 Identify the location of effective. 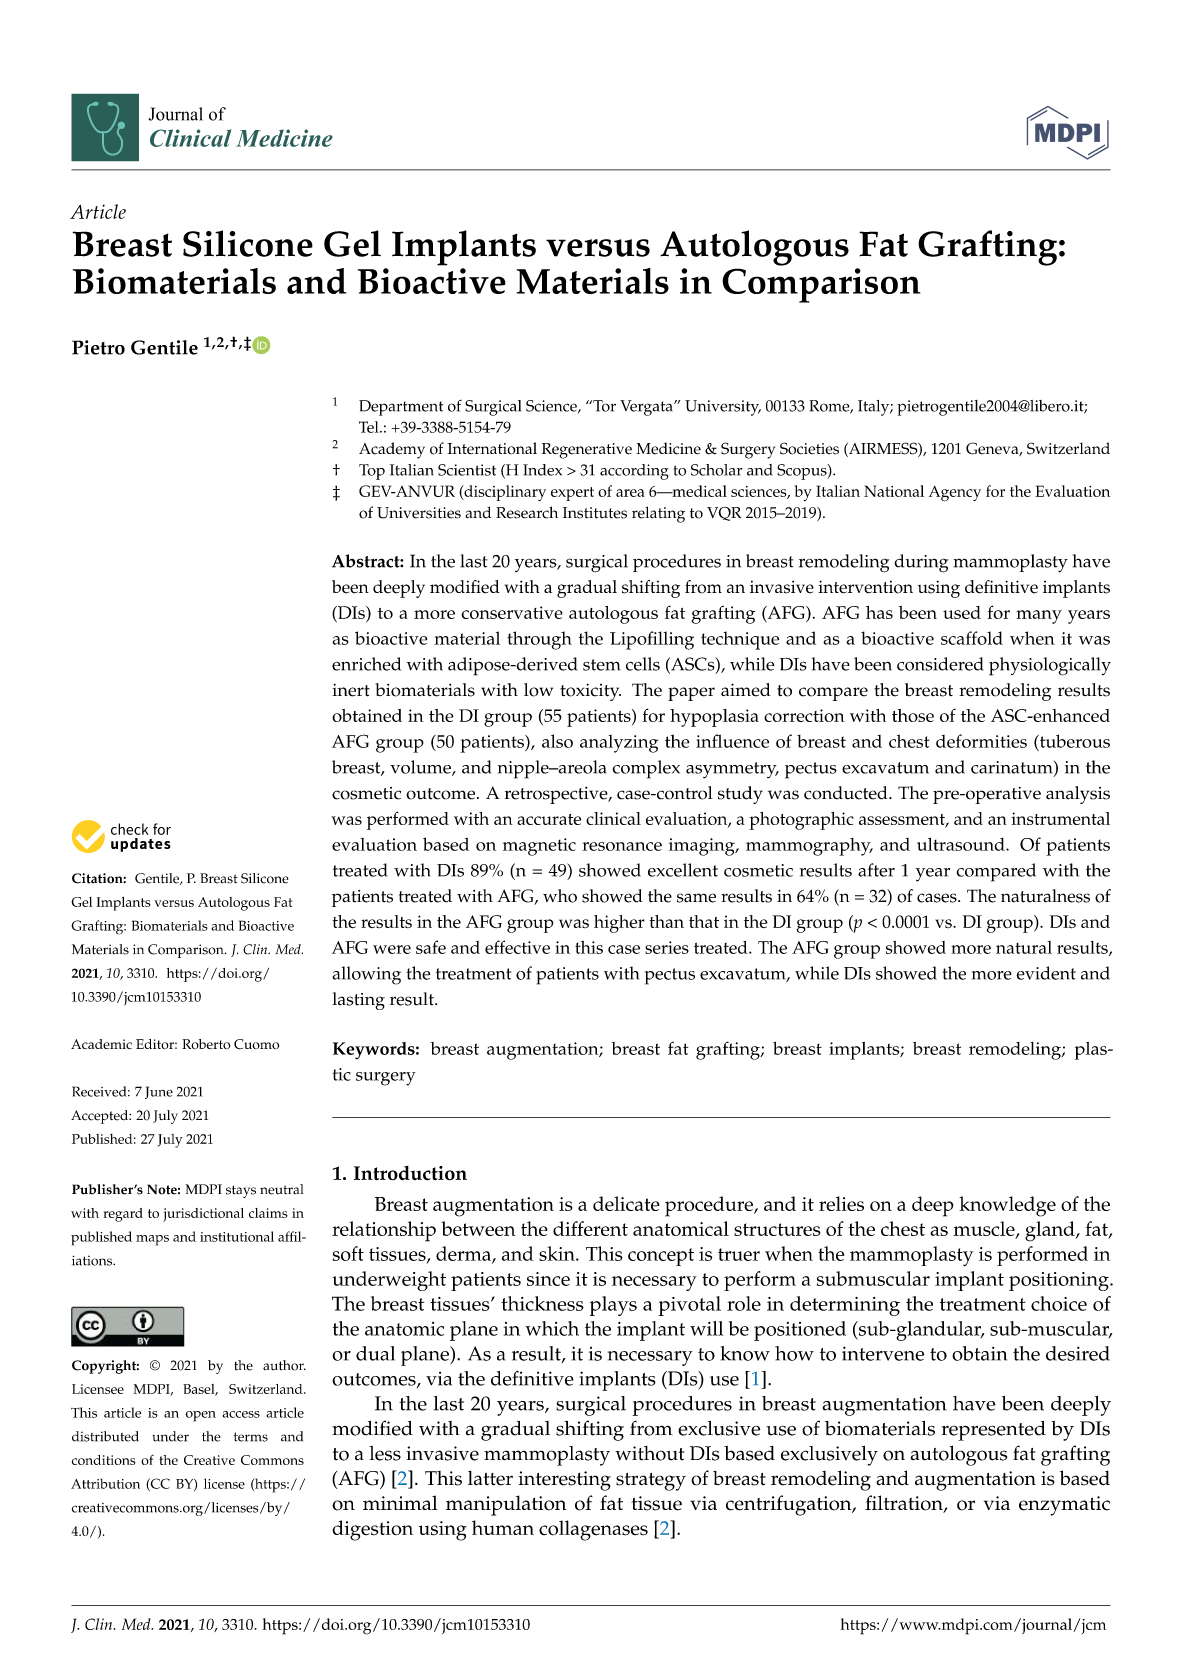
(517, 947).
